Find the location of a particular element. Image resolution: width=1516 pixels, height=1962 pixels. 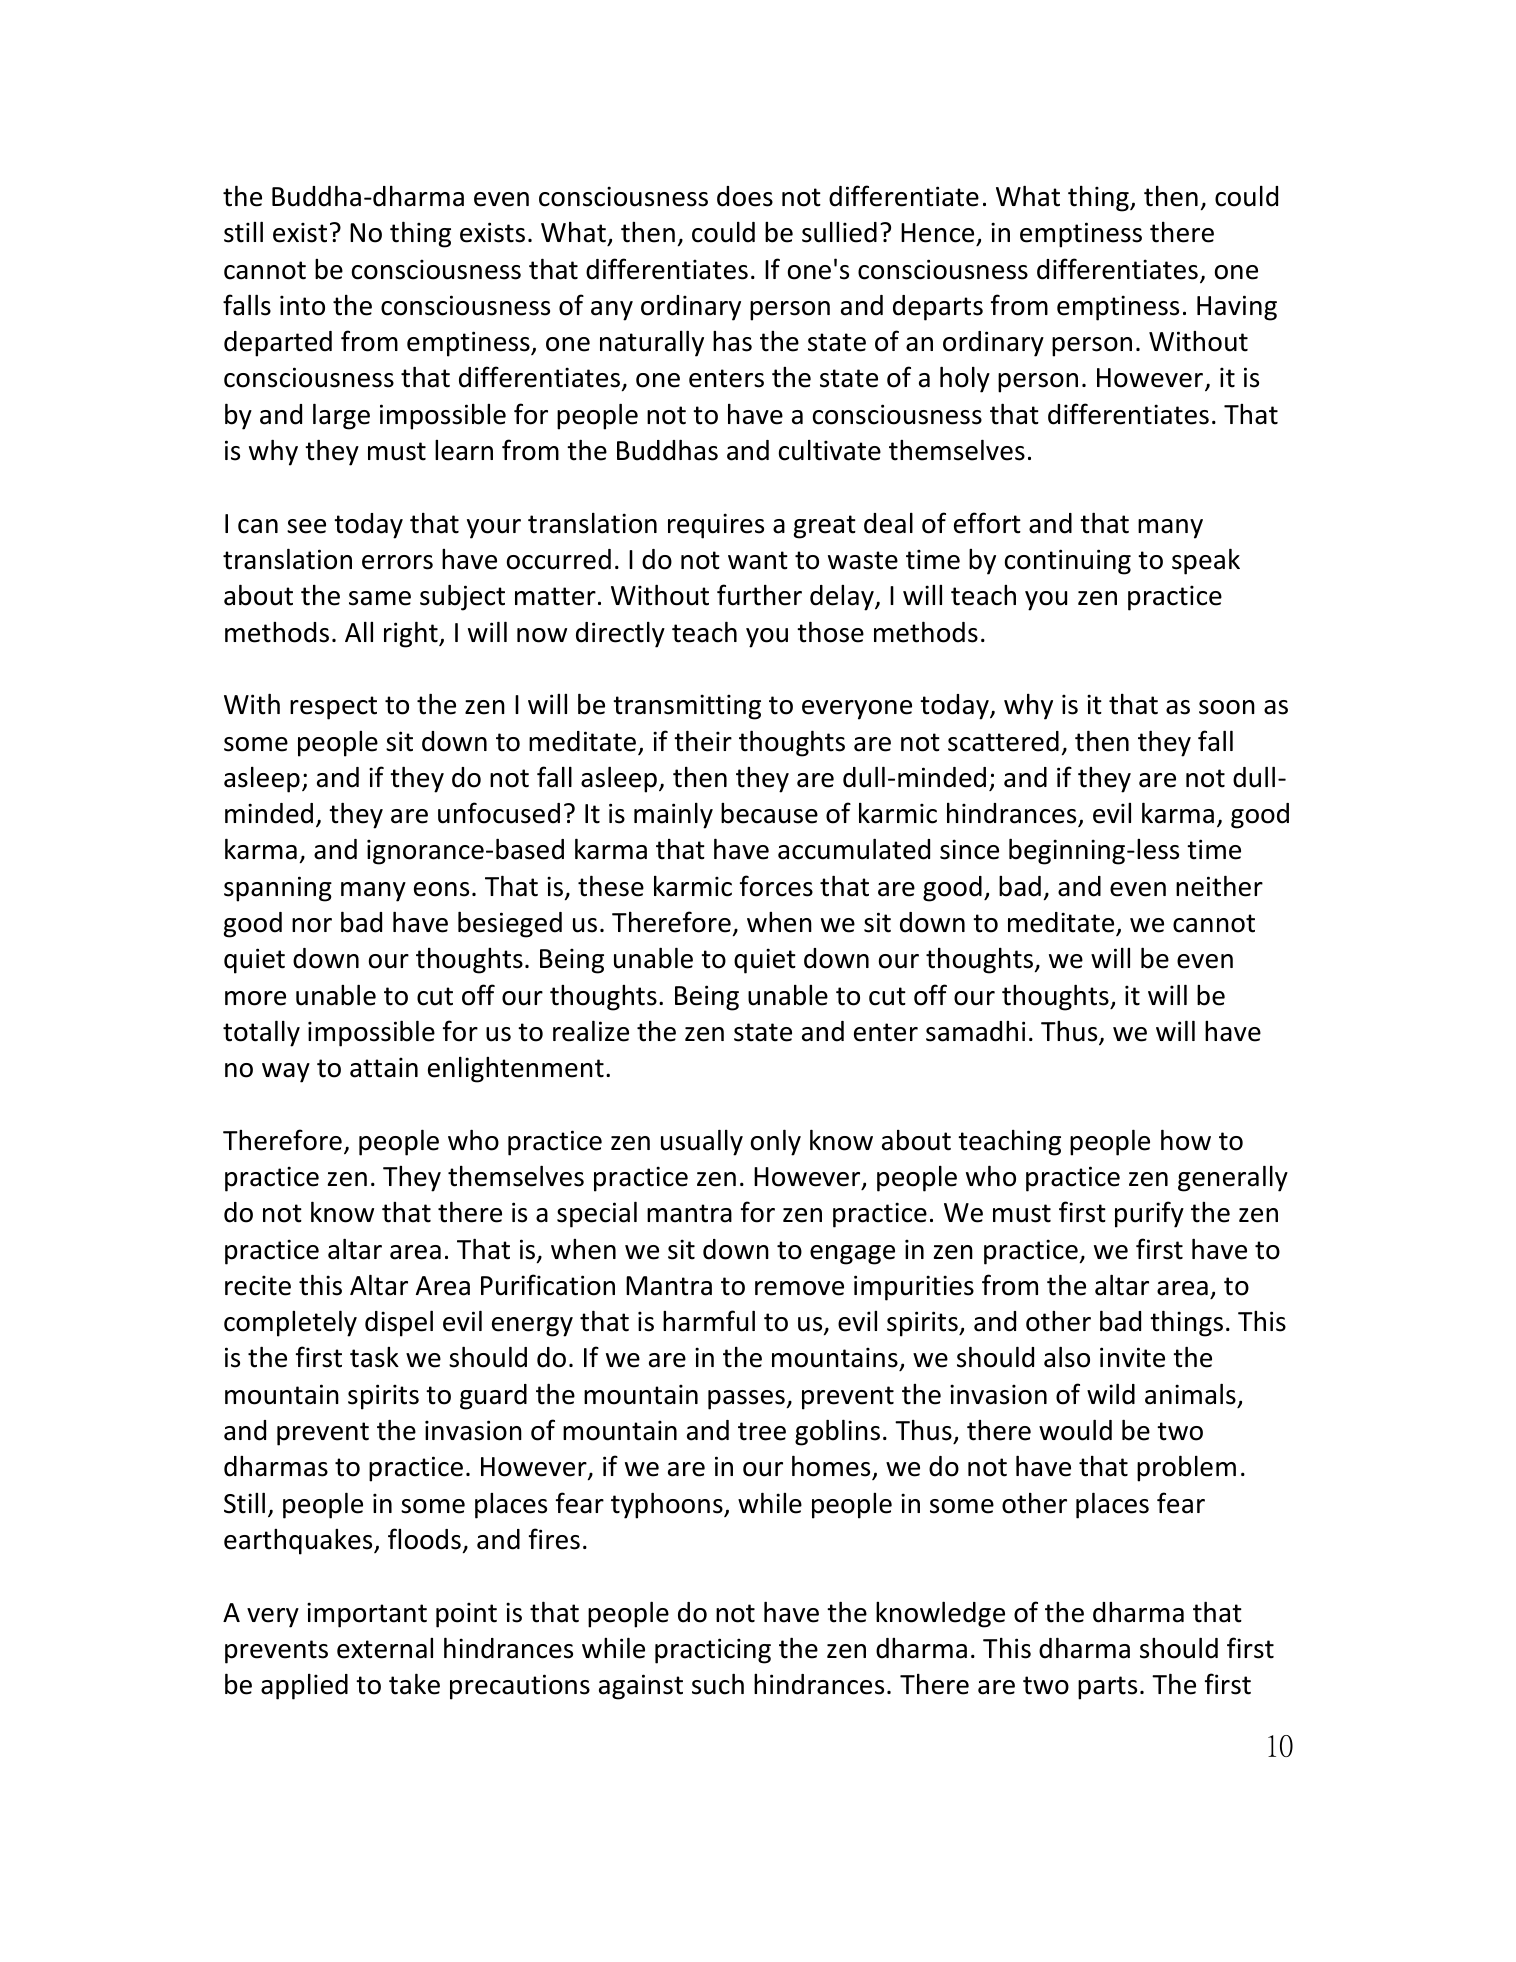

eons is located at coordinates (441, 889).
